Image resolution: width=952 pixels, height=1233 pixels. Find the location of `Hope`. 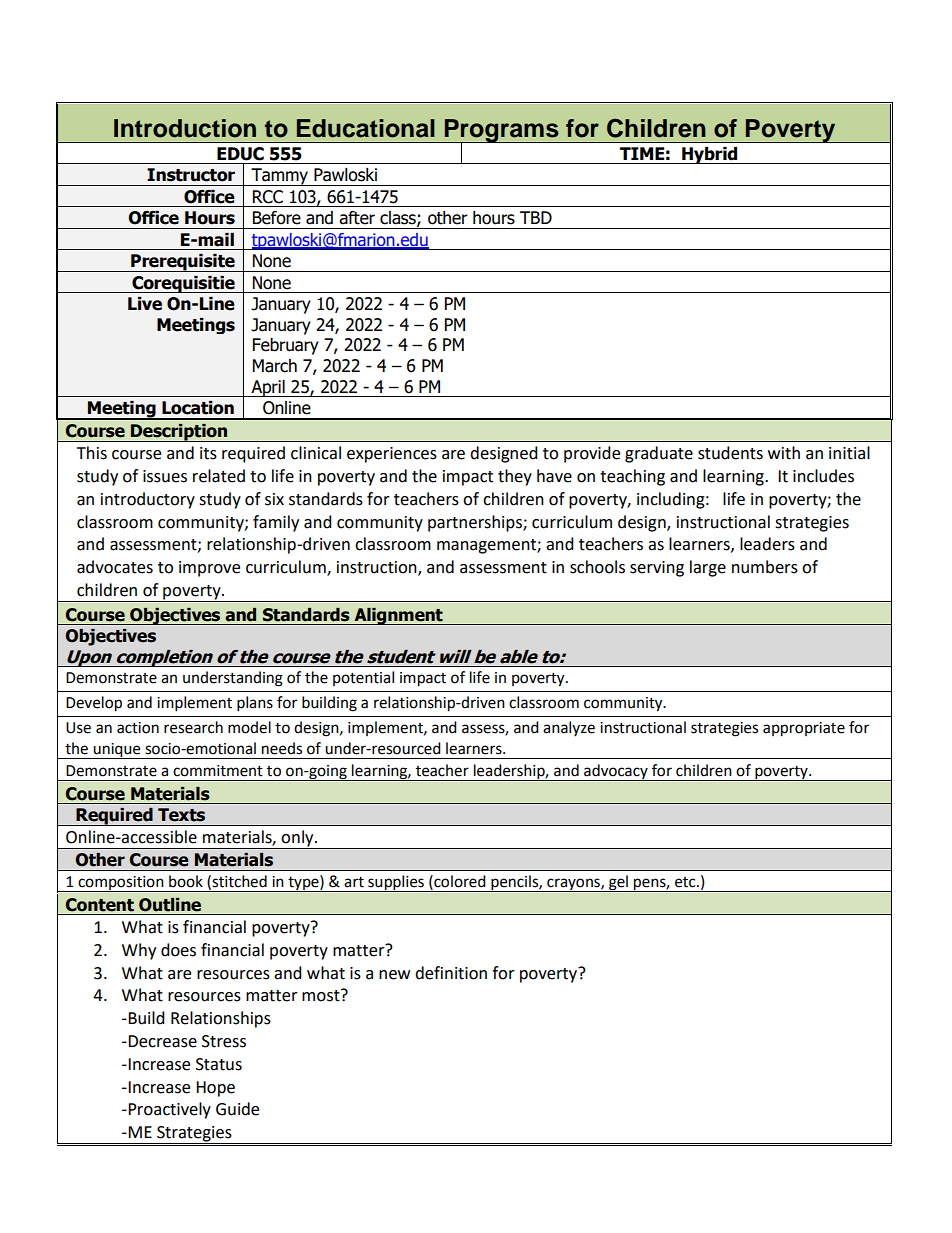

Hope is located at coordinates (215, 1089).
